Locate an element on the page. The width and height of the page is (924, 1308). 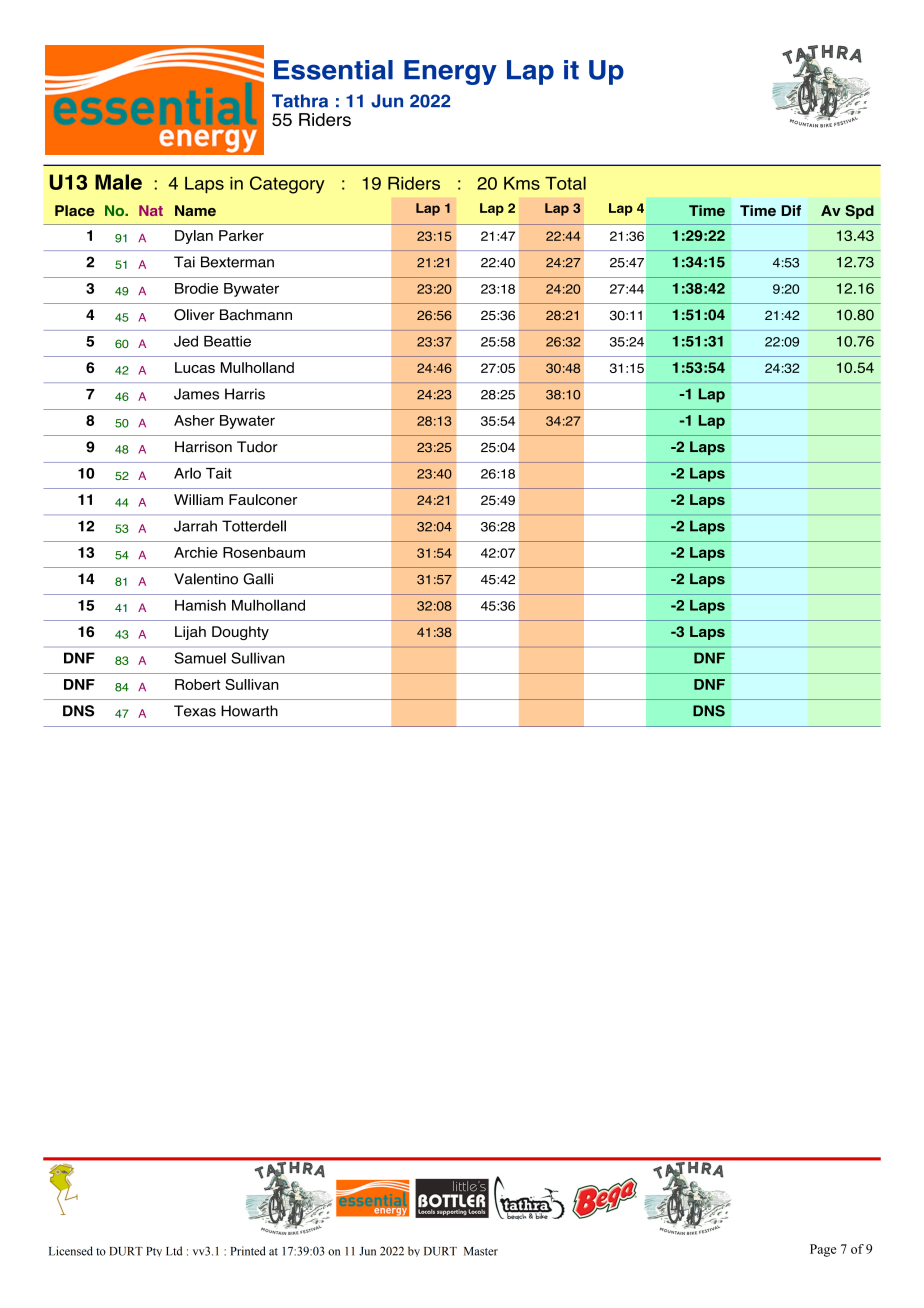
Samuel is located at coordinates (200, 658).
